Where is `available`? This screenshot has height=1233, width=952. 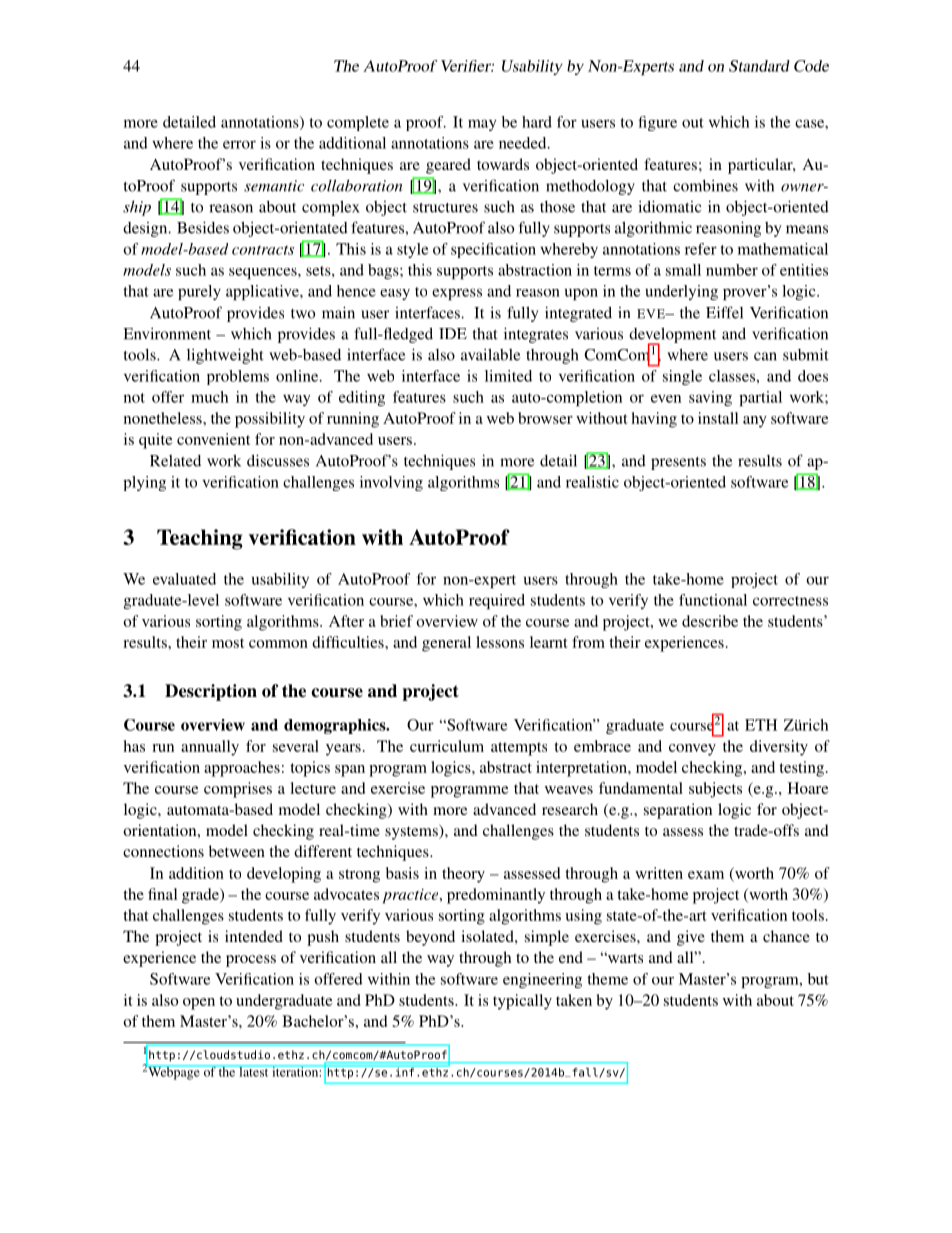
available is located at coordinates (490, 354).
